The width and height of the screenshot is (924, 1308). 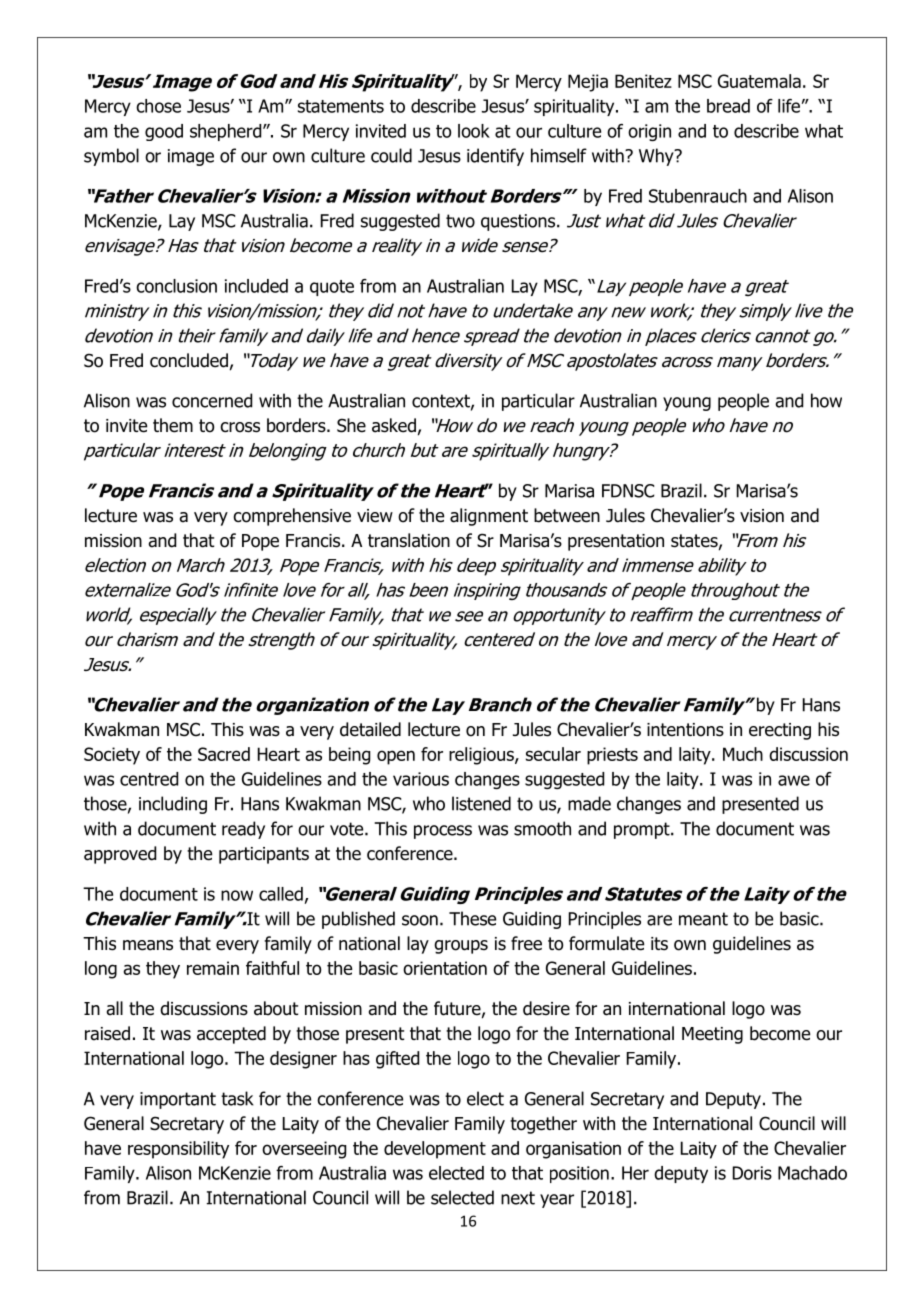 I want to click on development, so click(x=435, y=1150).
